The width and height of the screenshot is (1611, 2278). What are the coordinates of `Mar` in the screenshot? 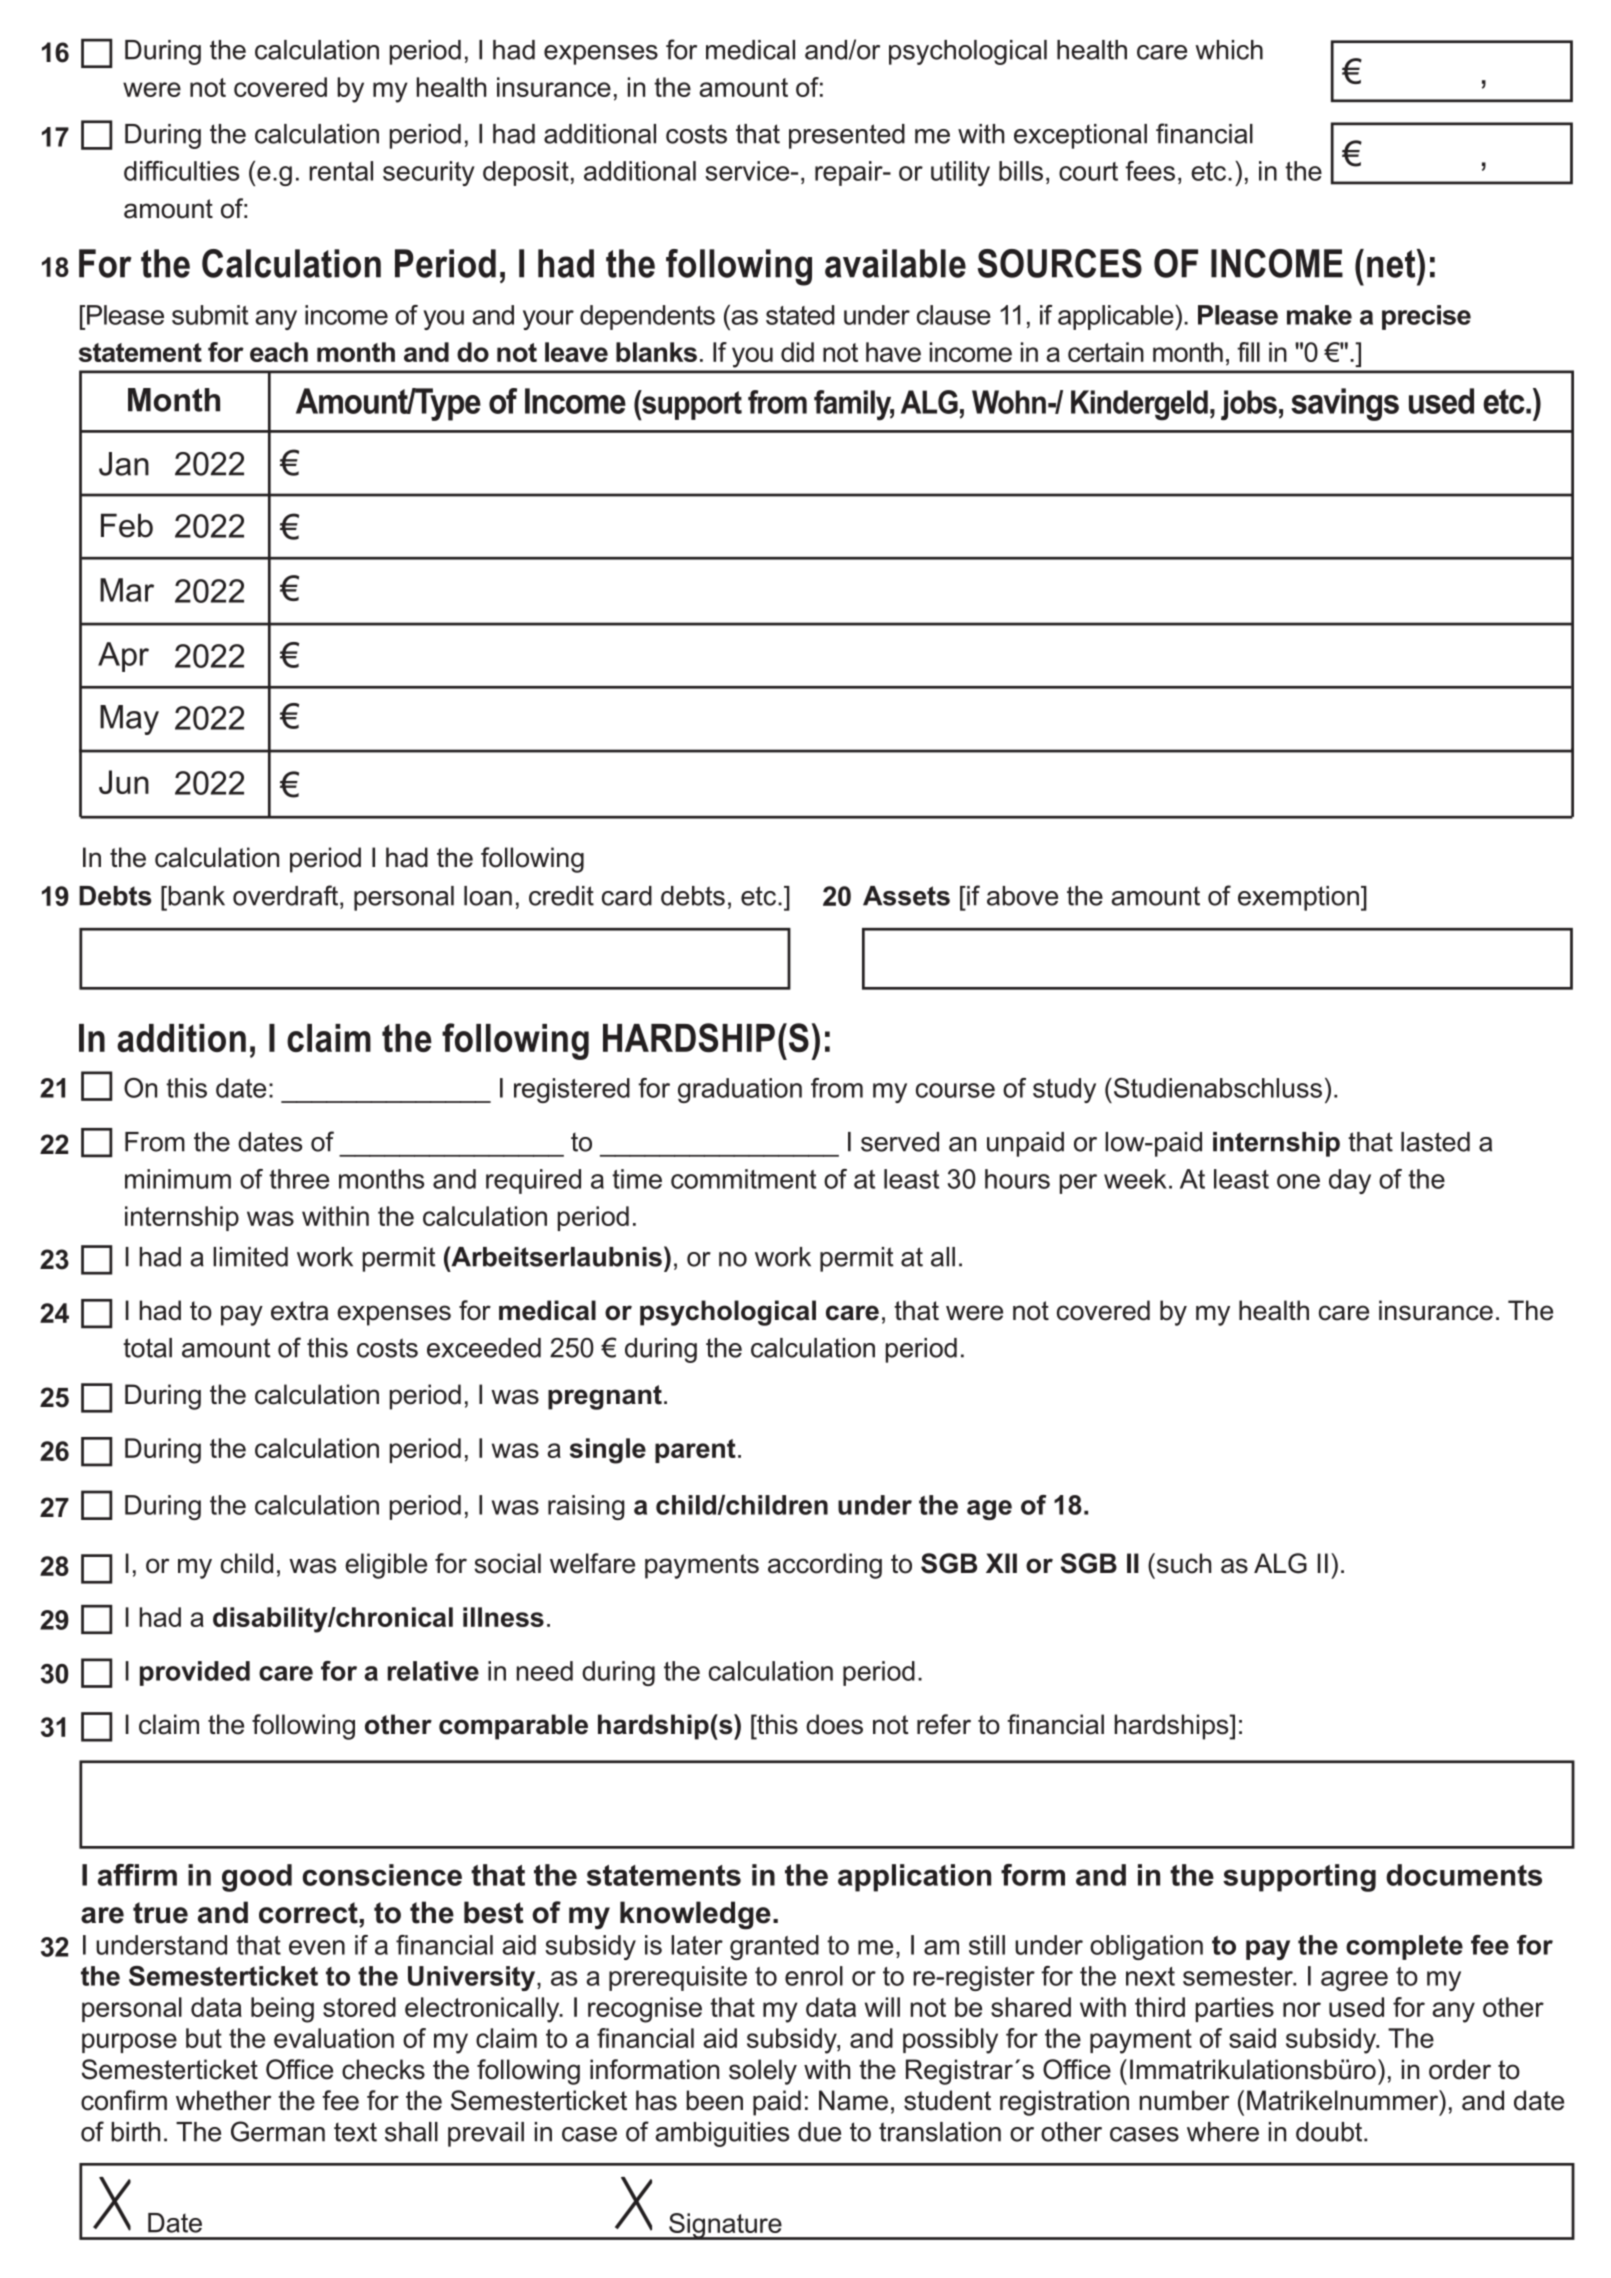 It's located at (127, 590).
